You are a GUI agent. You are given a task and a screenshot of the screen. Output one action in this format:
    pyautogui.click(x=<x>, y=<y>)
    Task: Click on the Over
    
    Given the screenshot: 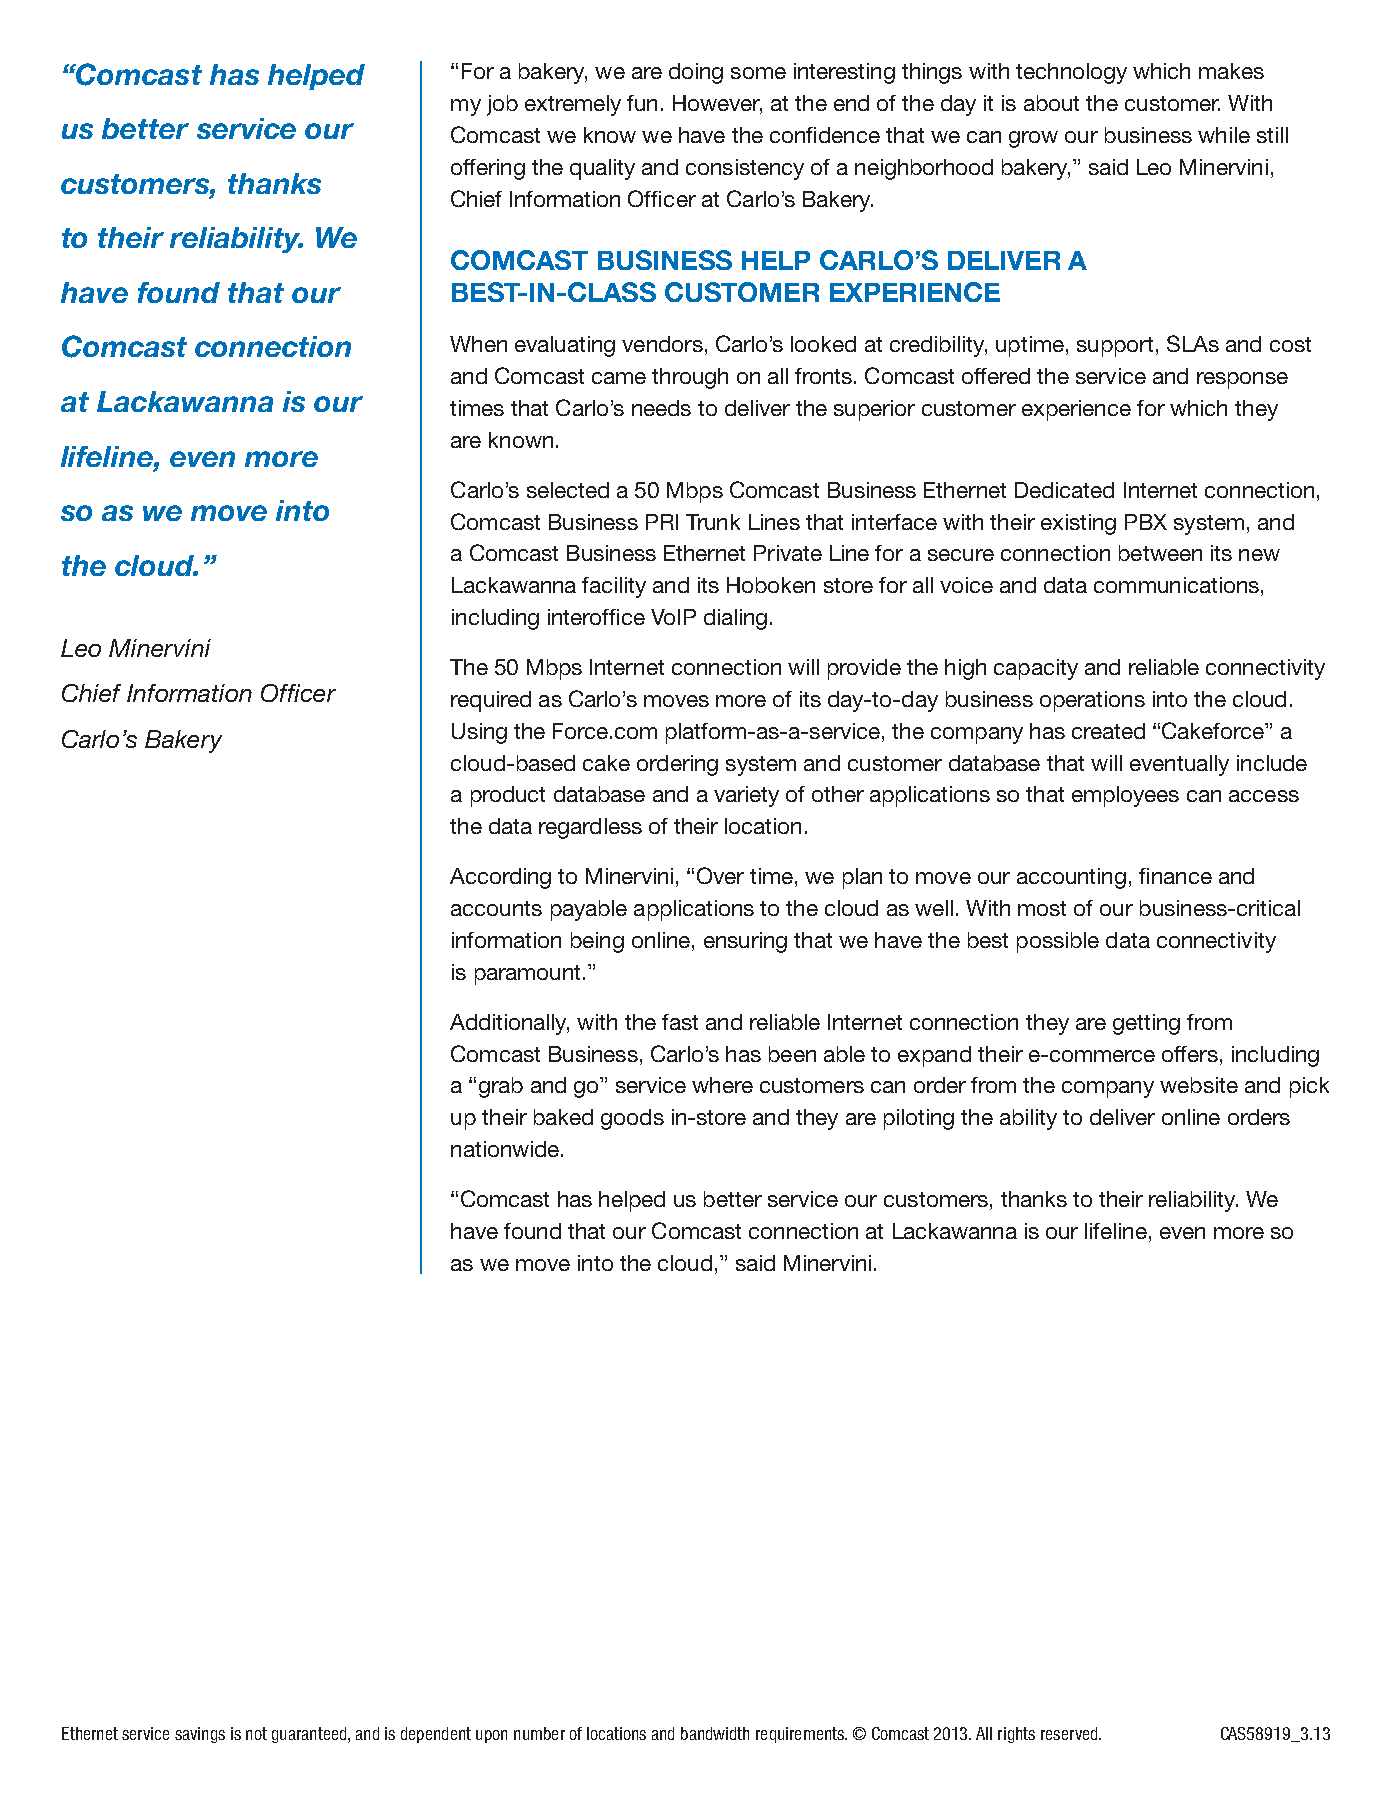 What is the action you would take?
    pyautogui.click(x=720, y=875)
